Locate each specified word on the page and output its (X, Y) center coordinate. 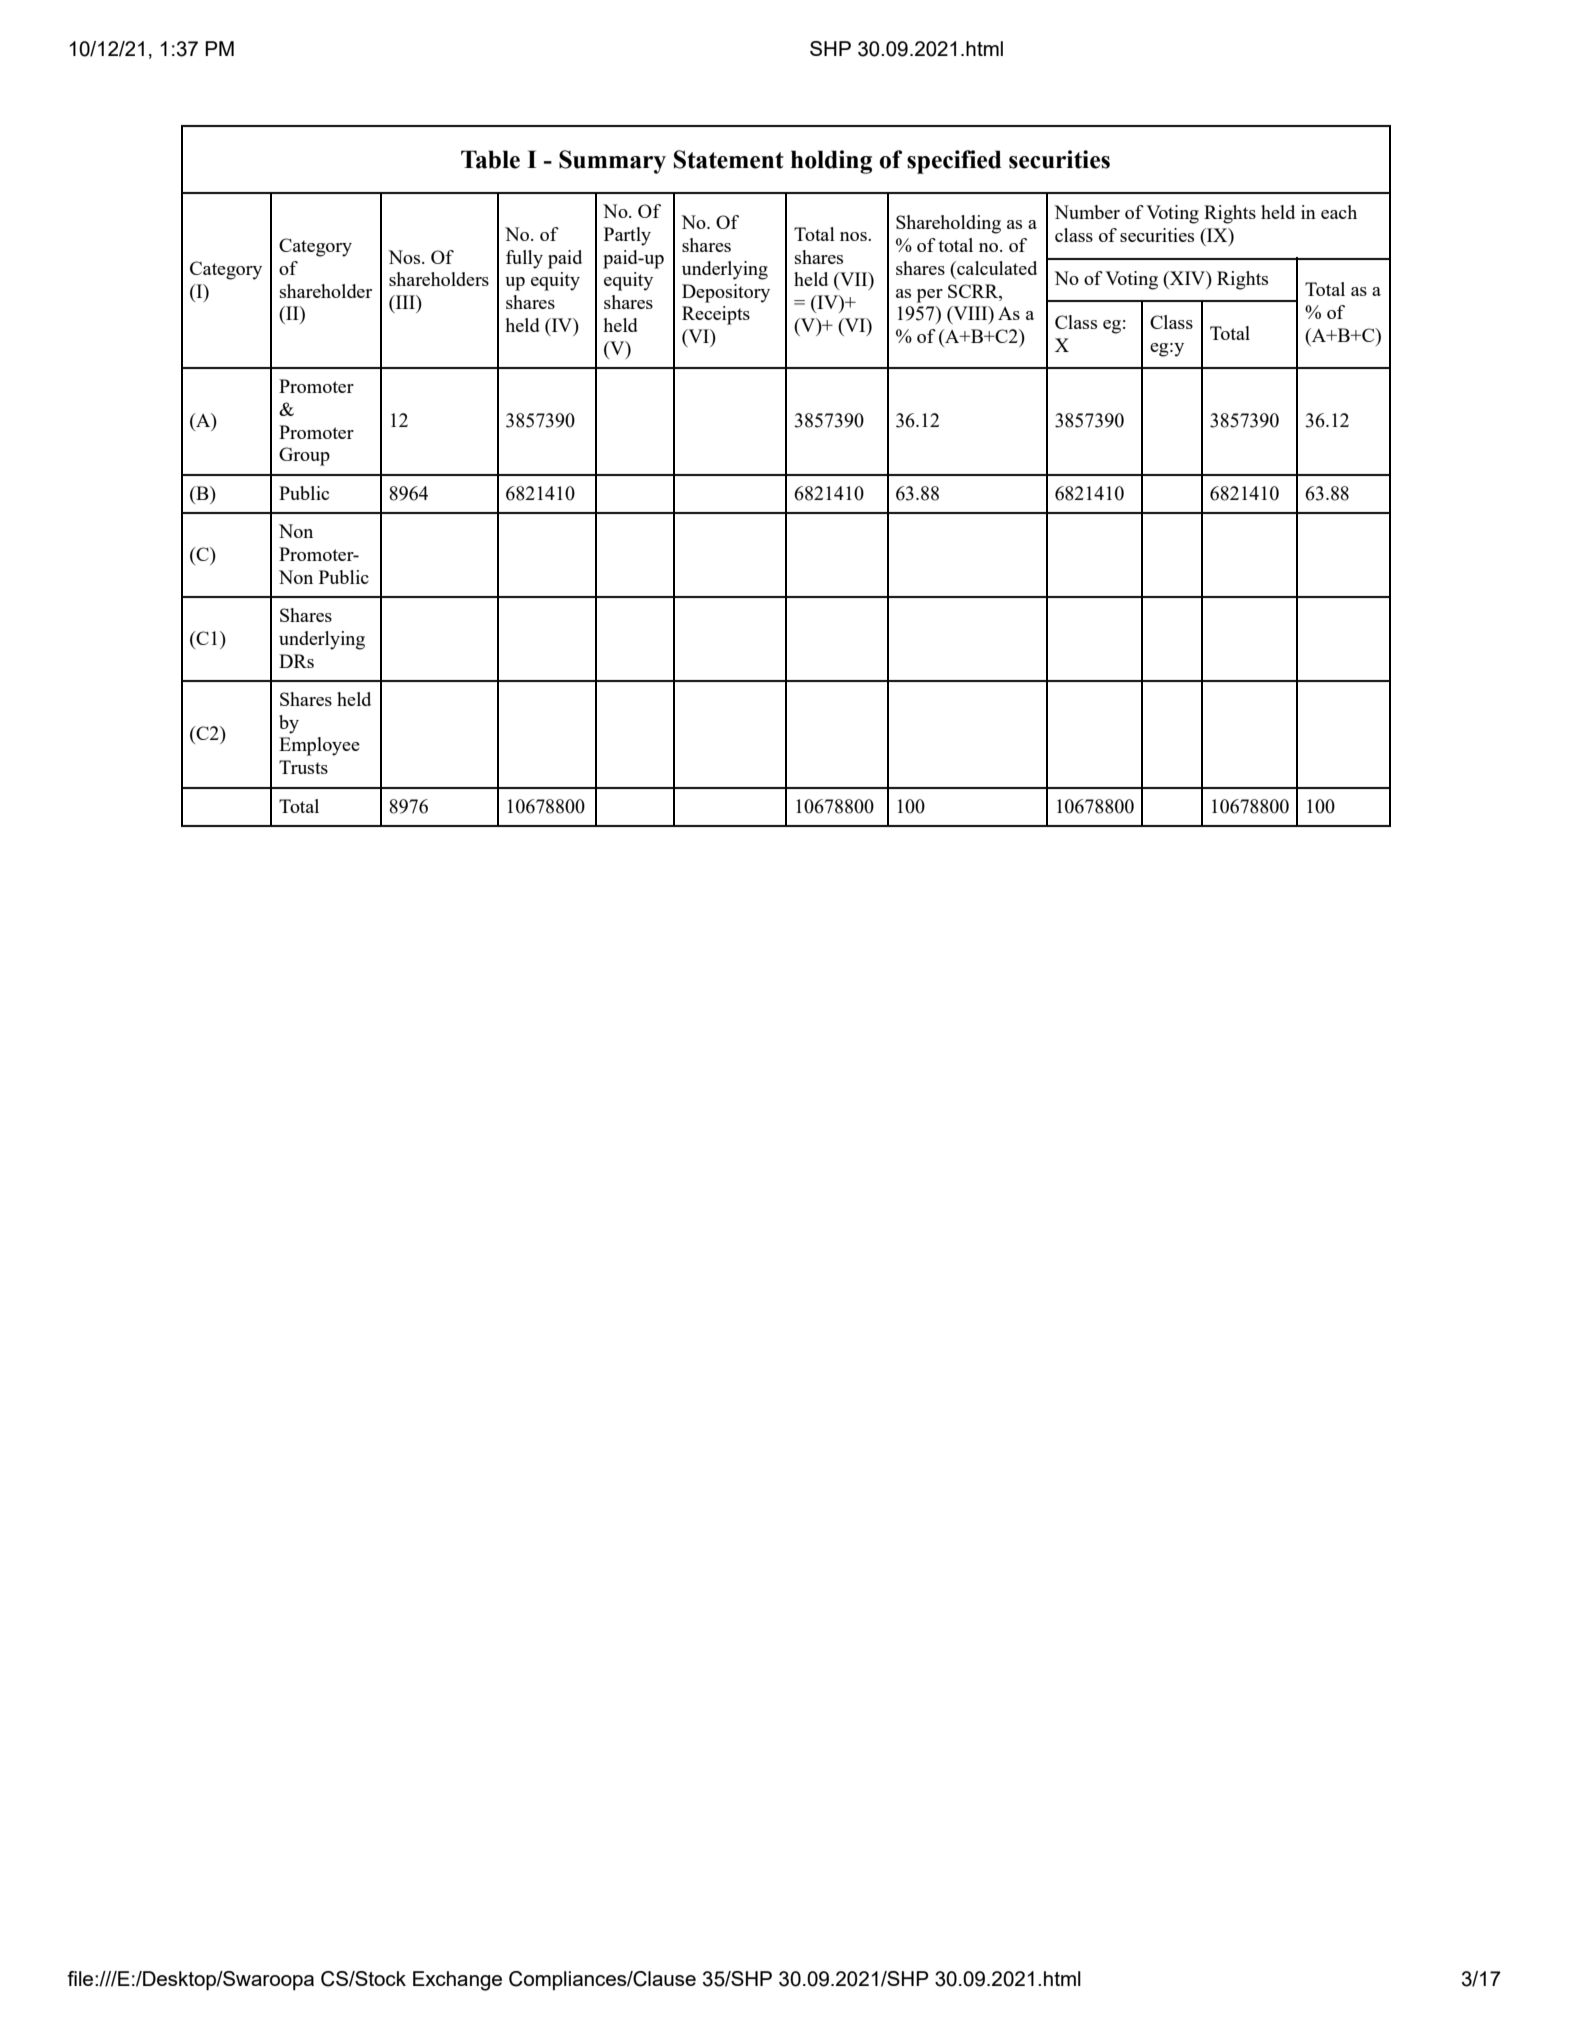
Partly (627, 236)
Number (1087, 212)
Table (490, 159)
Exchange (457, 1981)
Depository (726, 293)
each (1339, 212)
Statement (729, 159)
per (930, 296)
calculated (996, 268)
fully (524, 259)
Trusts (303, 767)
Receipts (716, 315)
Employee (319, 746)
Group (304, 456)
